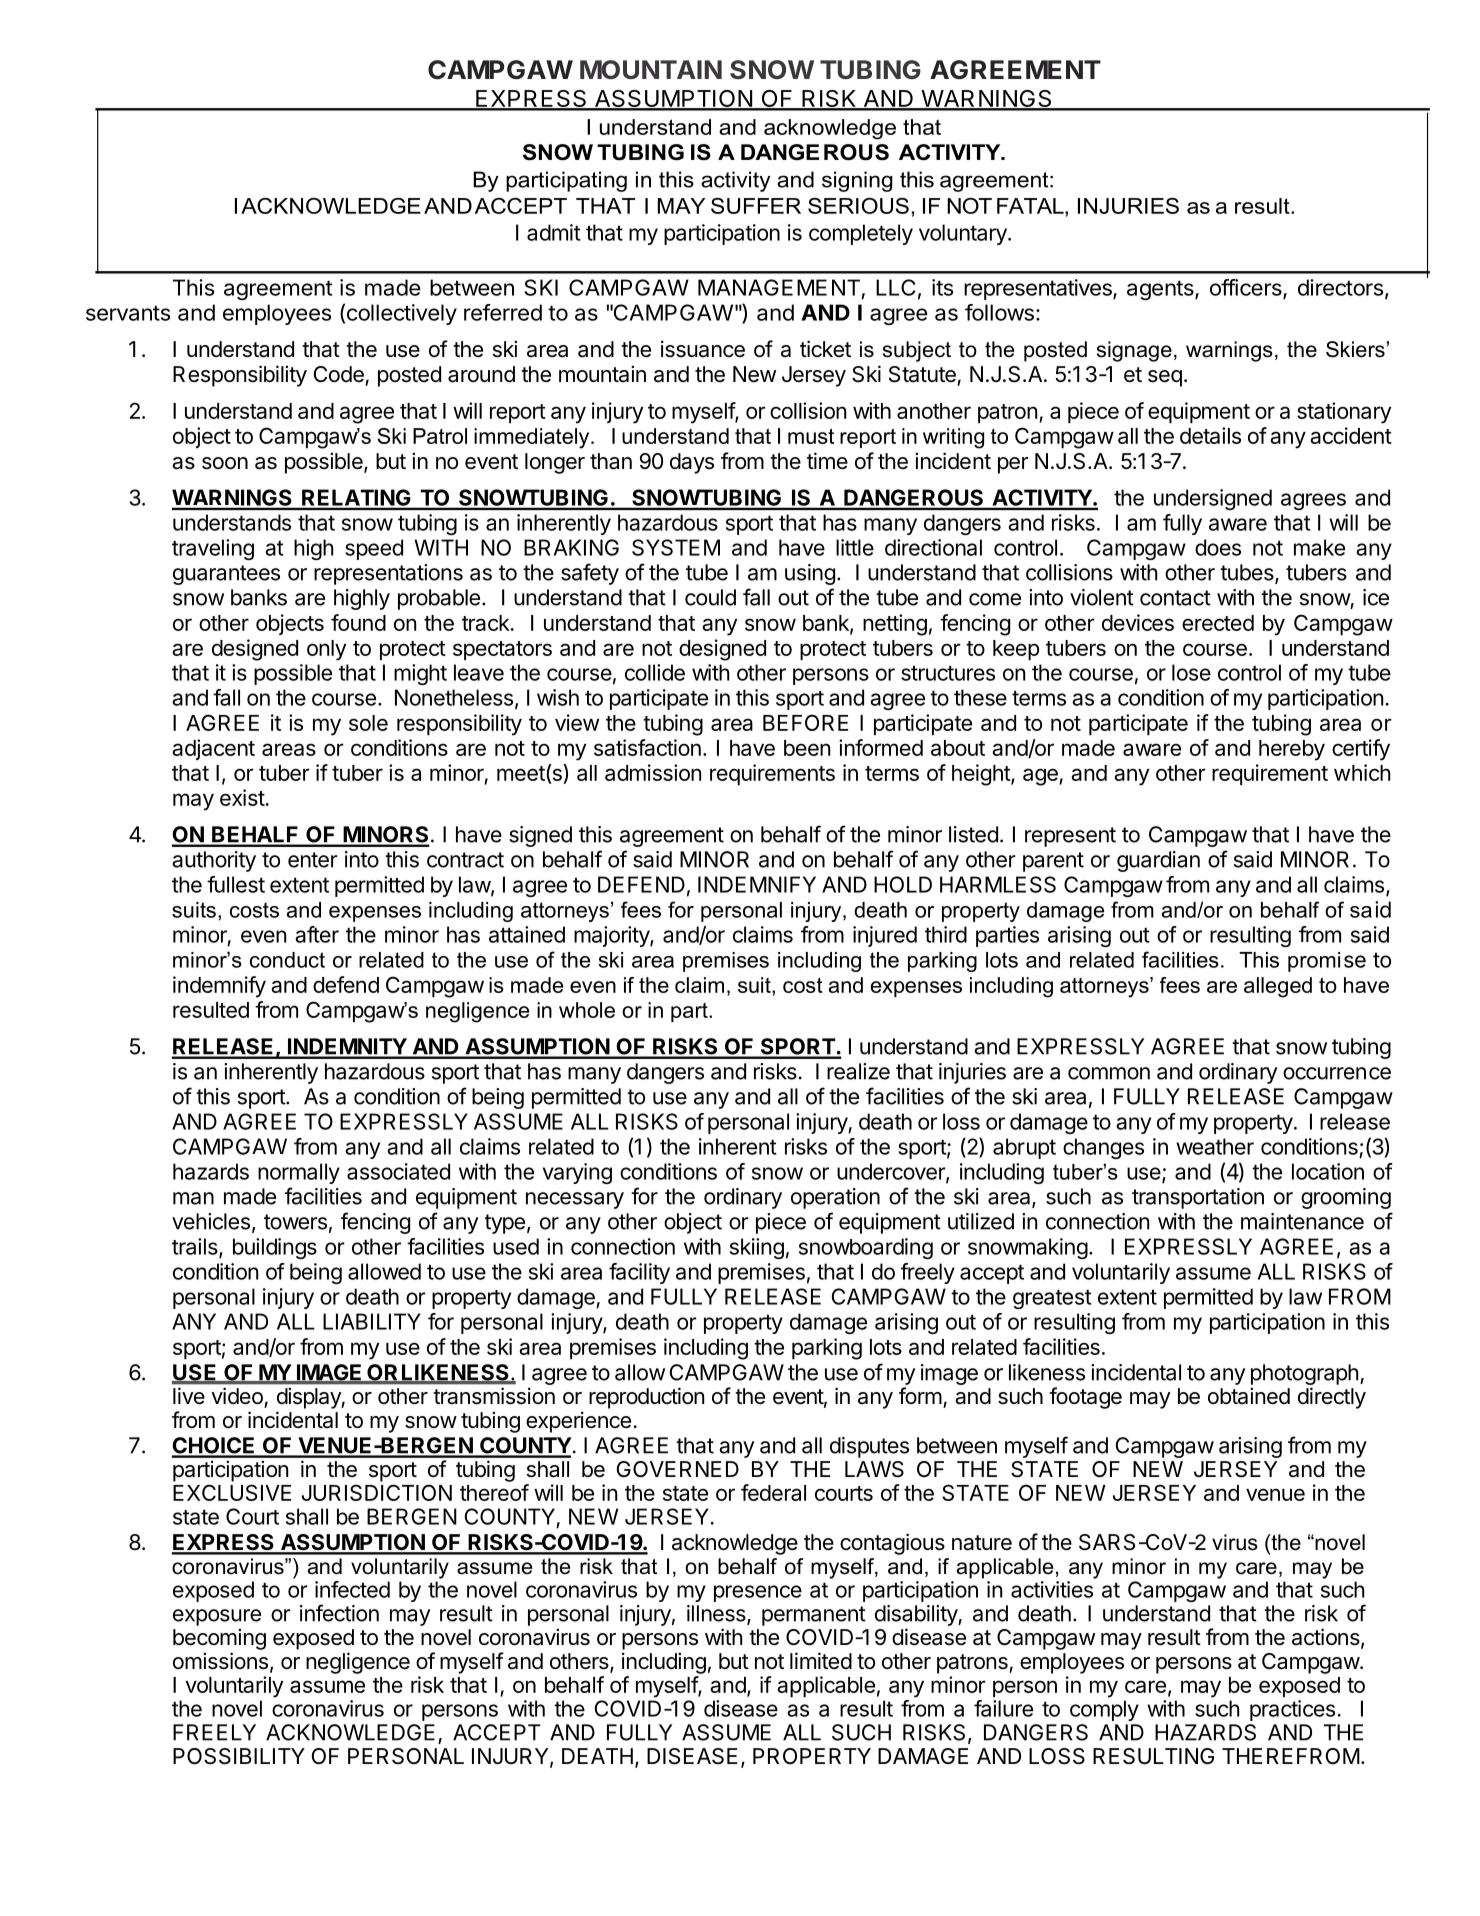 The image size is (1480, 1916). I want to click on does, so click(1218, 547).
